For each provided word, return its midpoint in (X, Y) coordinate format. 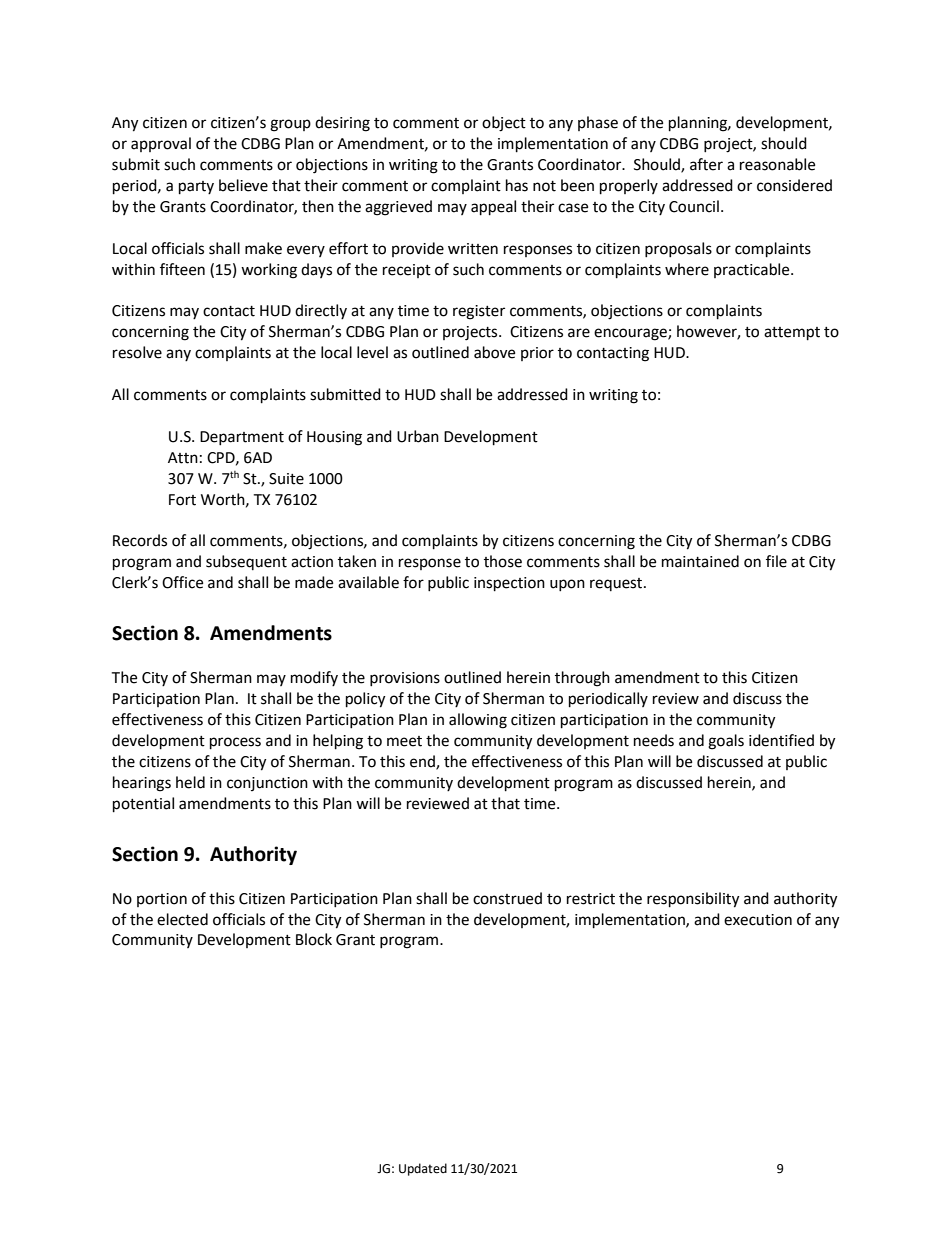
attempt (792, 334)
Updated (423, 1169)
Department (242, 438)
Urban (418, 436)
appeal (493, 208)
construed (507, 898)
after (706, 164)
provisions (405, 679)
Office (182, 582)
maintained (700, 561)
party (196, 188)
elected (182, 919)
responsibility (693, 900)
